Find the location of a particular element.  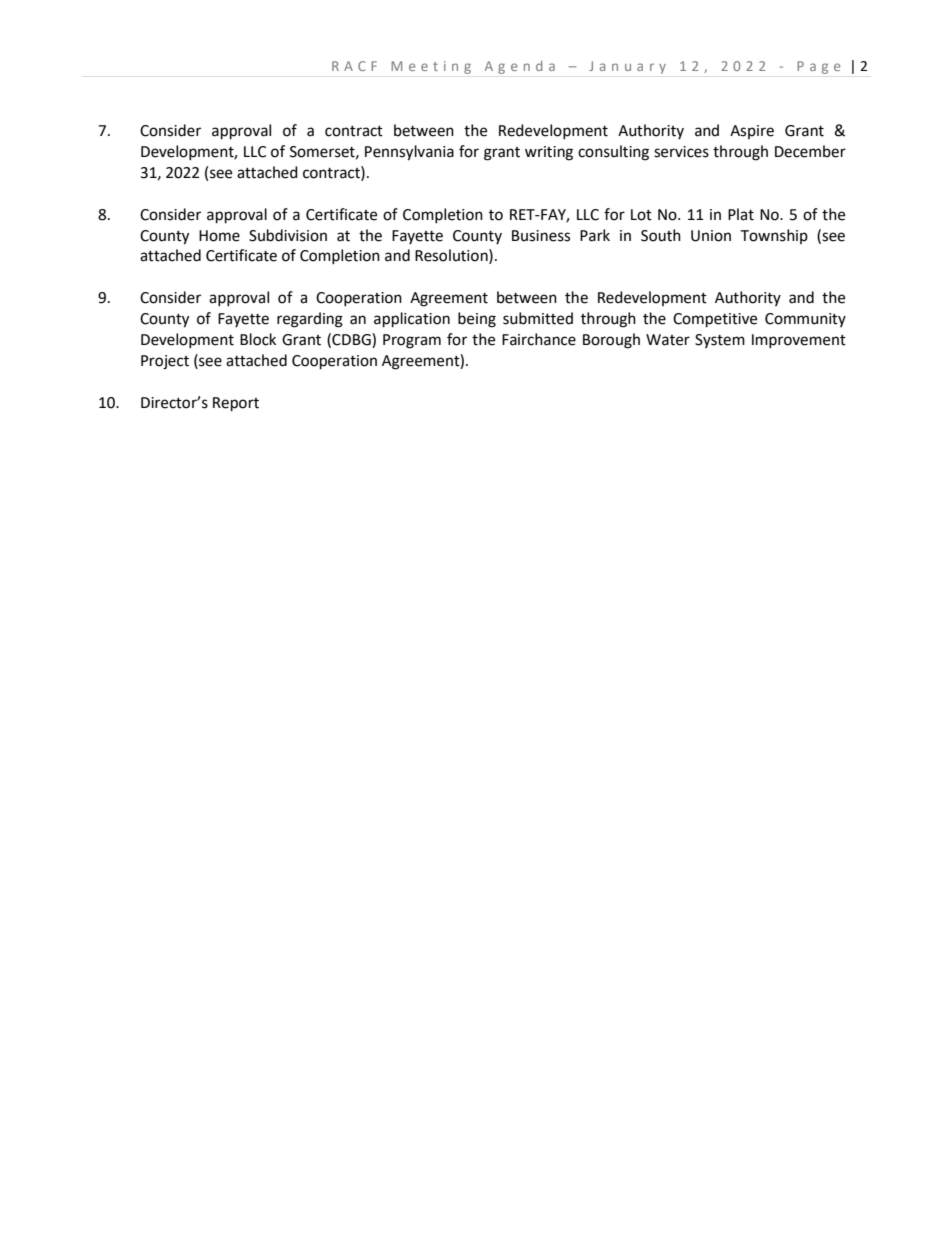

Aspire is located at coordinates (752, 132).
